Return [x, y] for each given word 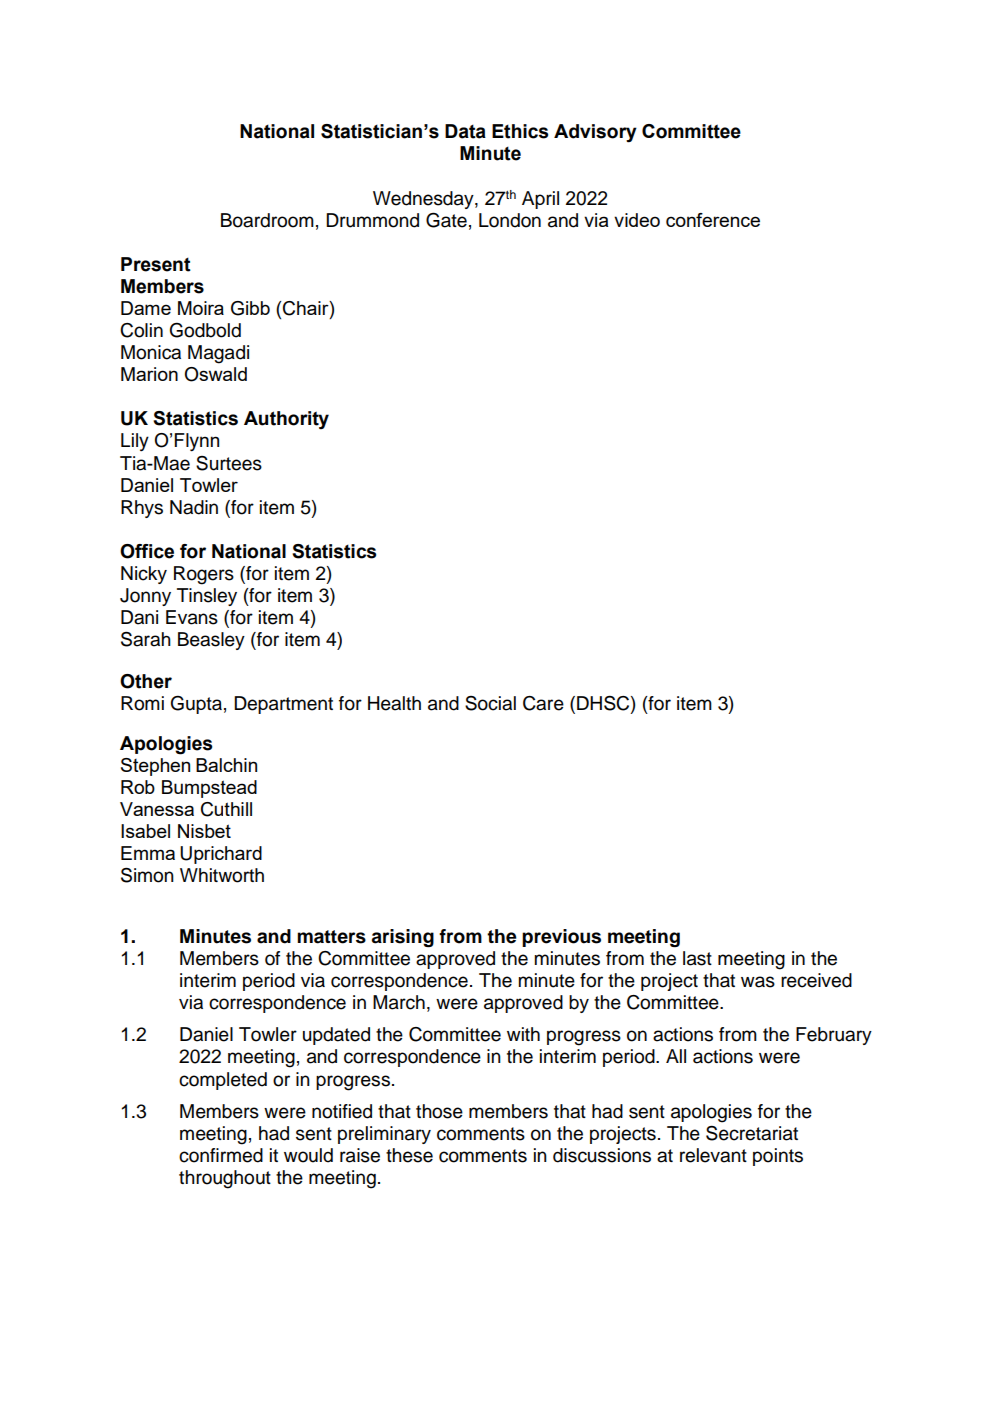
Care [543, 703]
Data [465, 131]
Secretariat [752, 1133]
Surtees [229, 463]
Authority [286, 420]
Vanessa [157, 809]
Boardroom [267, 220]
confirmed [221, 1155]
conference [713, 220]
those [439, 1111]
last [697, 958]
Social [490, 703]
